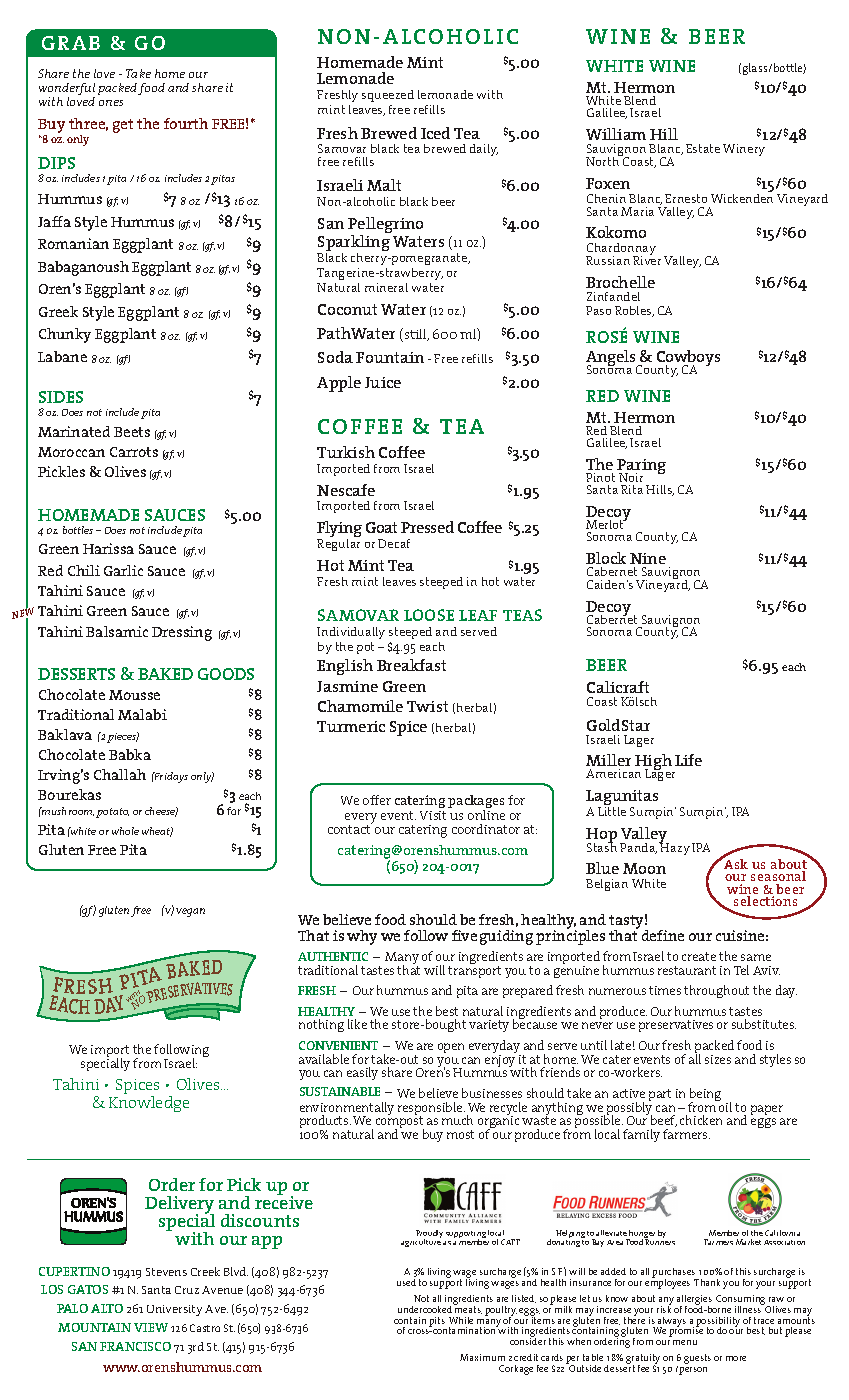 Image resolution: width=849 pixels, height=1400 pixels. Describe the element at coordinates (190, 912) in the document. I see `vegan` at that location.
